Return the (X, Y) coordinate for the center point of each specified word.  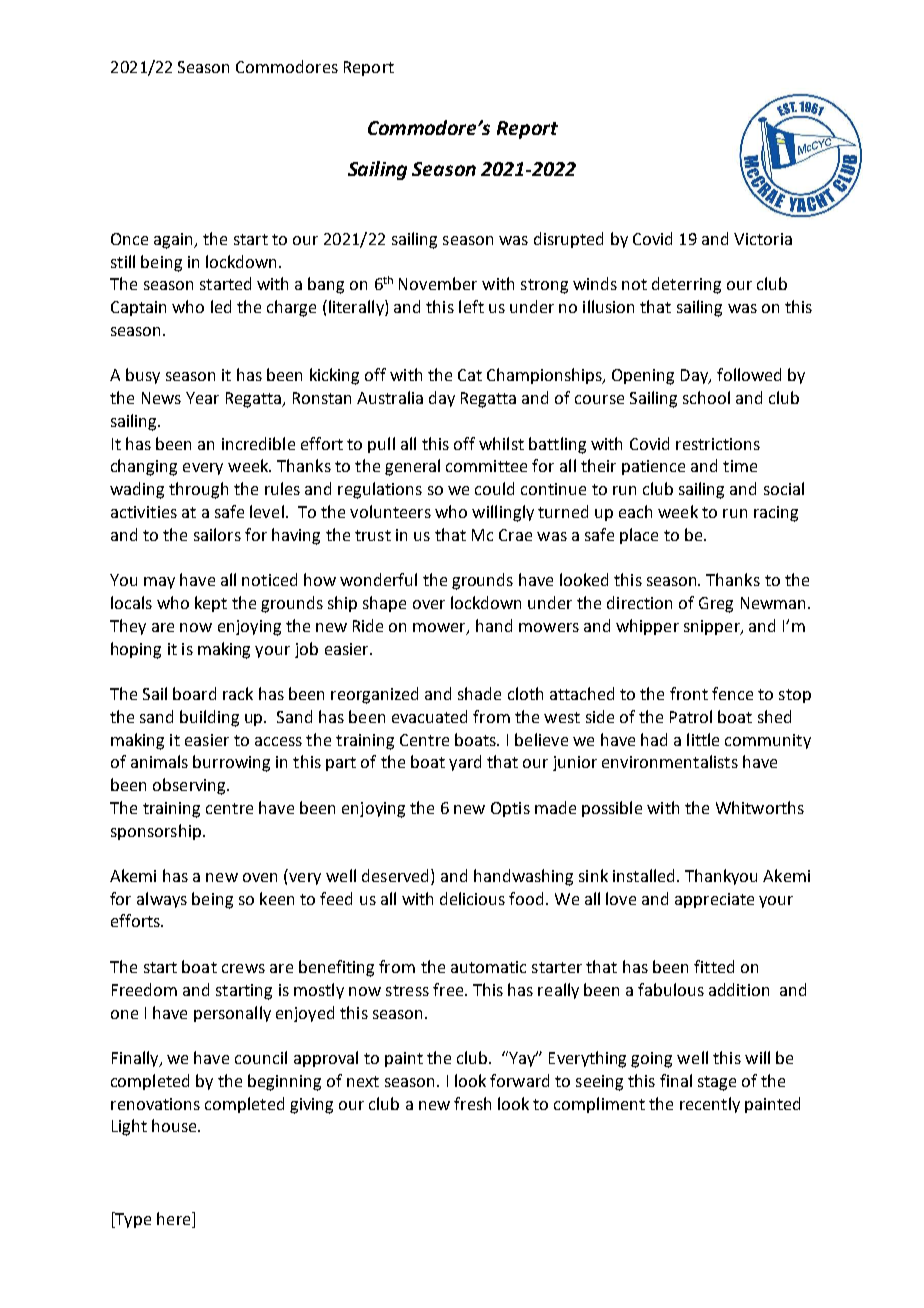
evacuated (429, 716)
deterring (686, 285)
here (175, 1220)
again (175, 241)
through (198, 490)
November (438, 283)
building (209, 718)
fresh (472, 1103)
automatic (488, 967)
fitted (714, 966)
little (703, 739)
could (494, 488)
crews (243, 968)
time (740, 466)
